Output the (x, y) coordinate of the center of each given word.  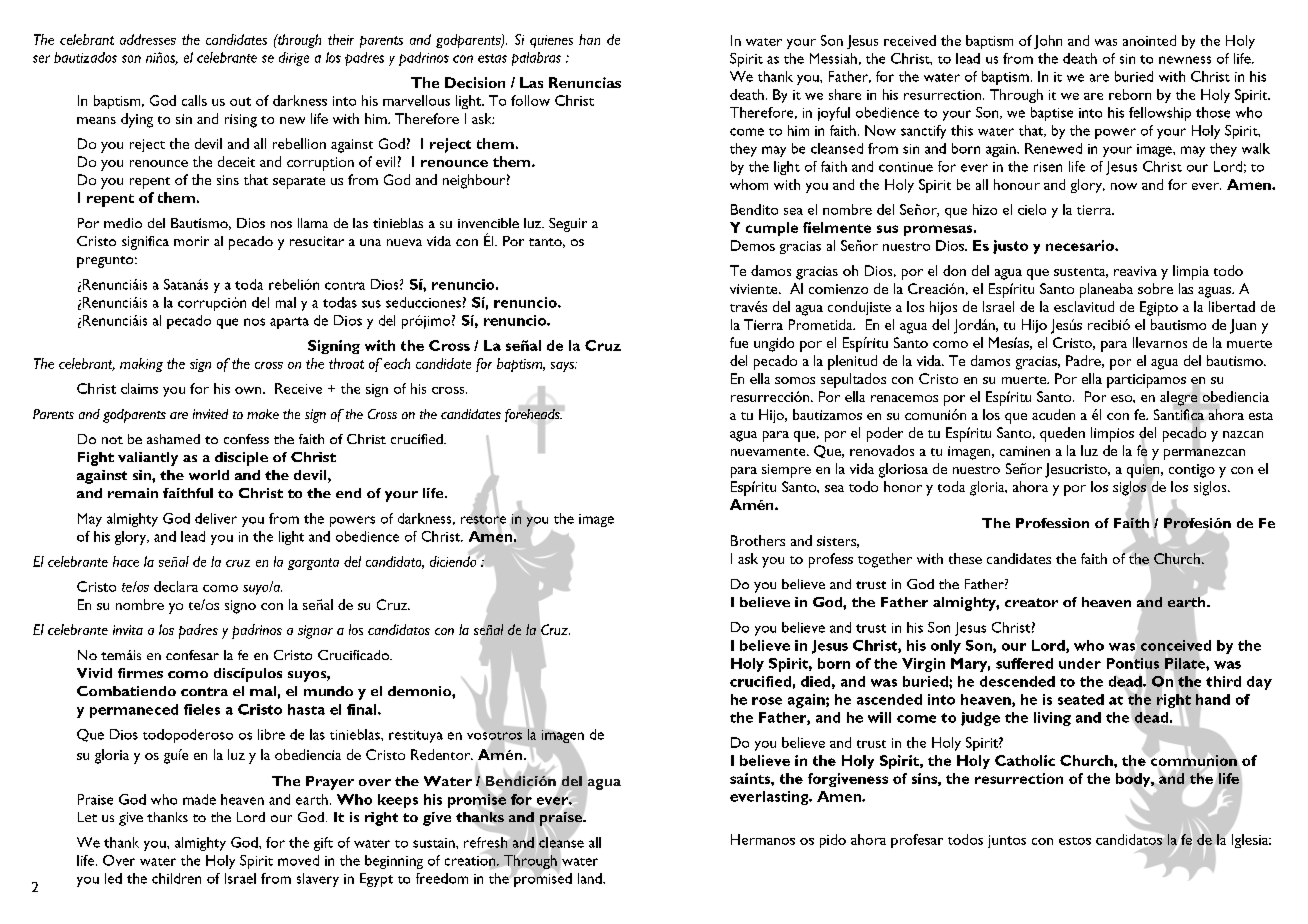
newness (1185, 60)
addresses (148, 39)
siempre (786, 471)
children (176, 878)
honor (903, 486)
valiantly (148, 459)
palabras (536, 59)
